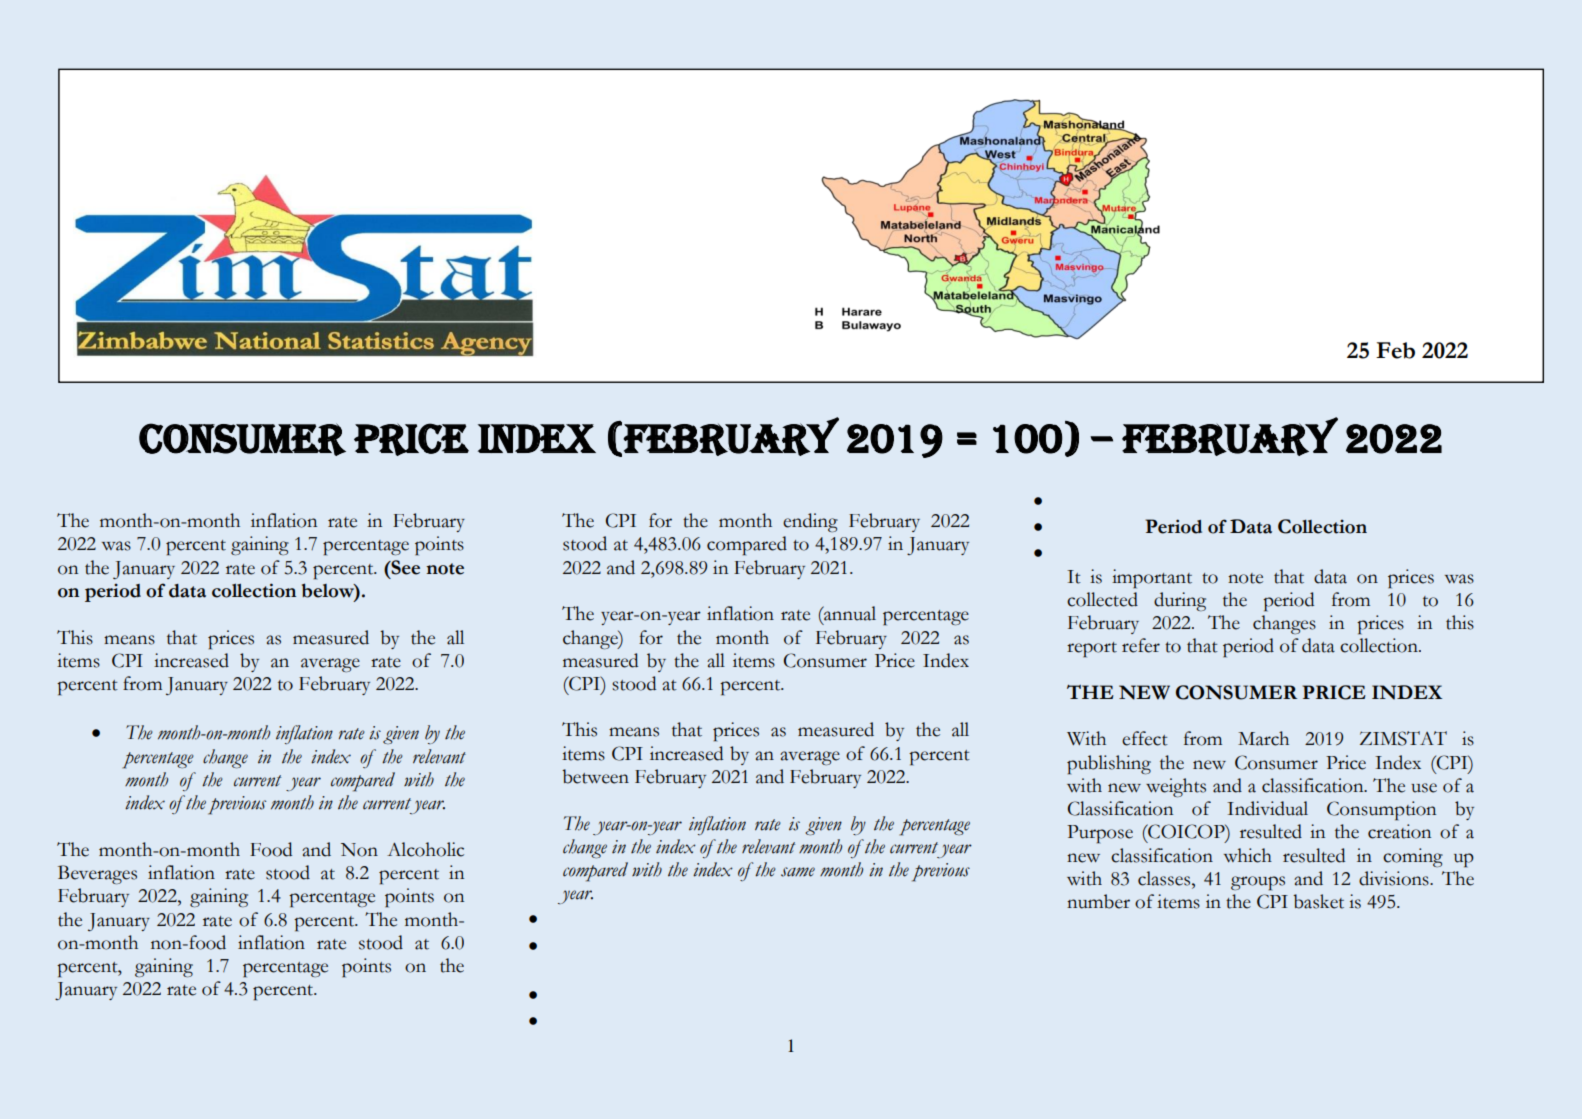 This screenshot has height=1119, width=1582. I want to click on important, so click(1152, 579).
